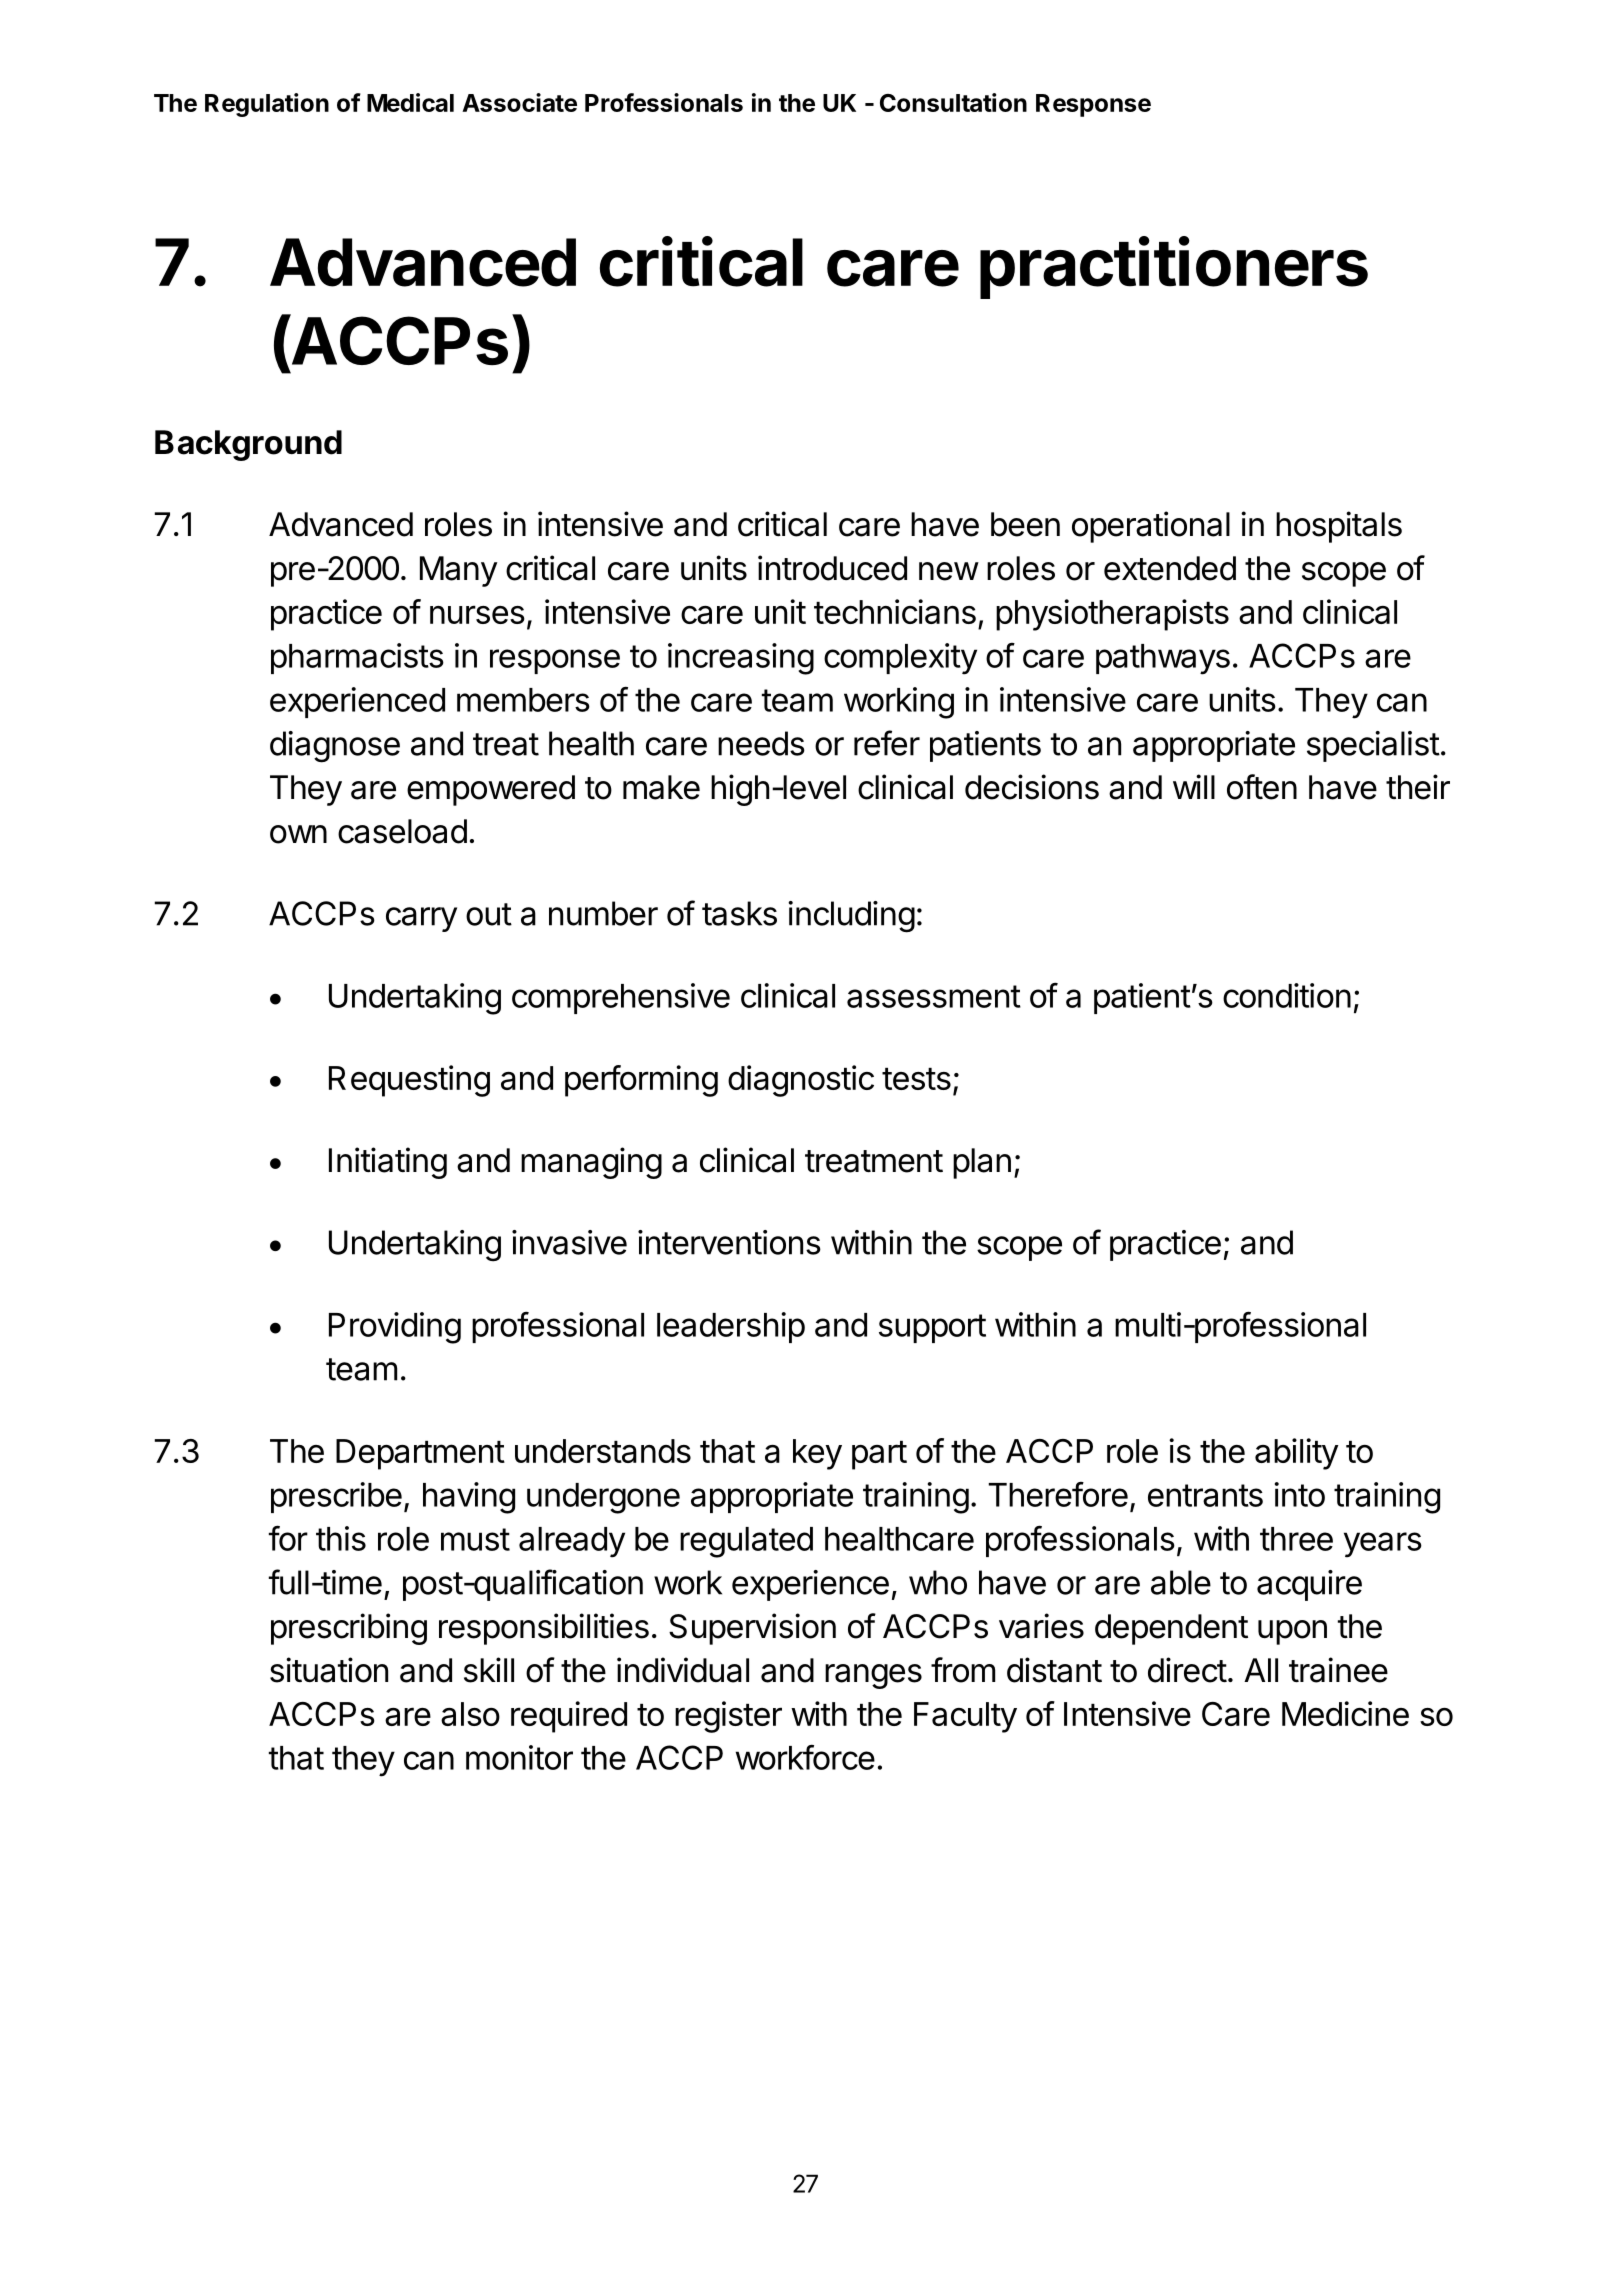 The image size is (1611, 2278). Describe the element at coordinates (887, 743) in the document. I see `refer` at that location.
